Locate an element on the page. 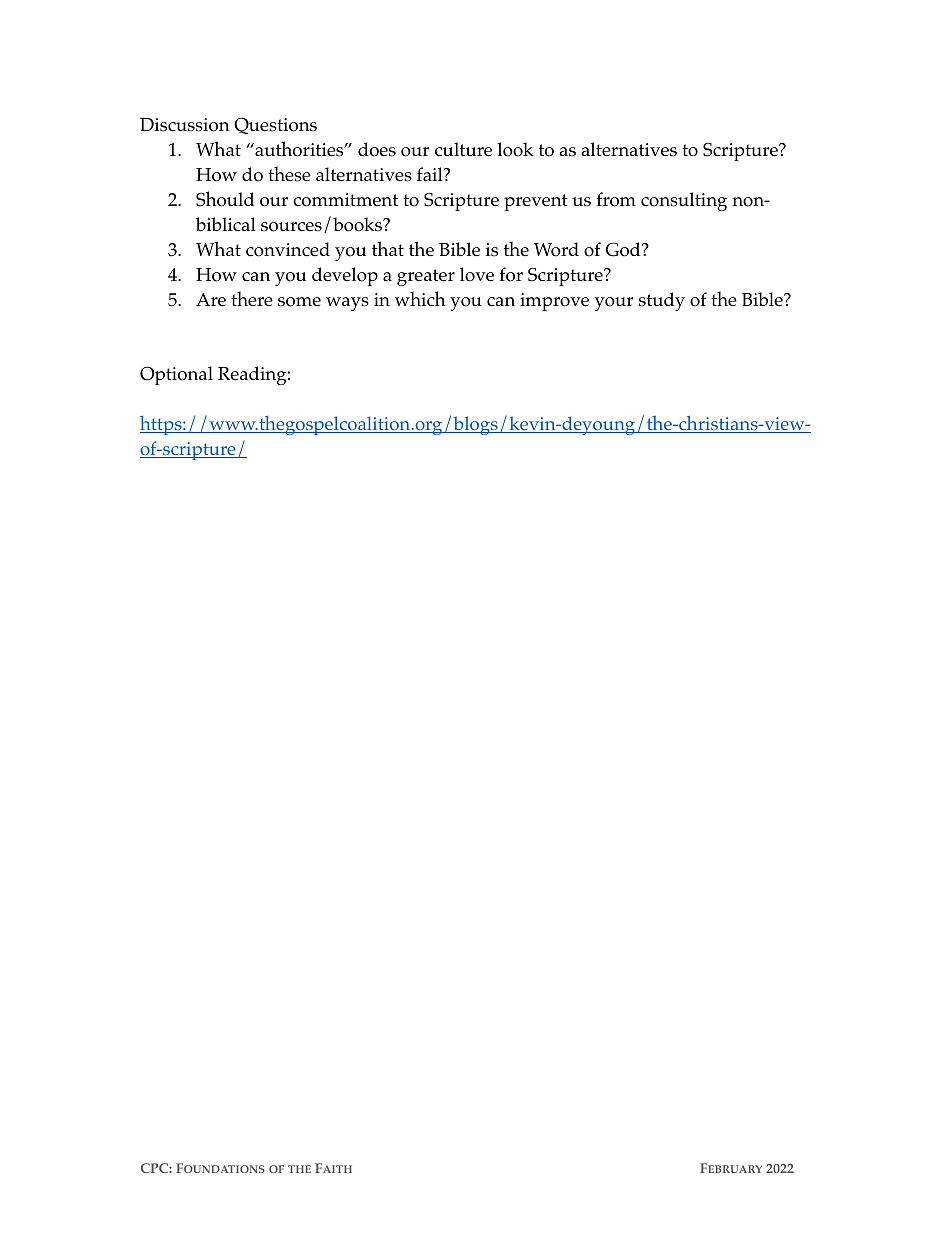 This document has height=1233, width=952. which is located at coordinates (420, 299).
